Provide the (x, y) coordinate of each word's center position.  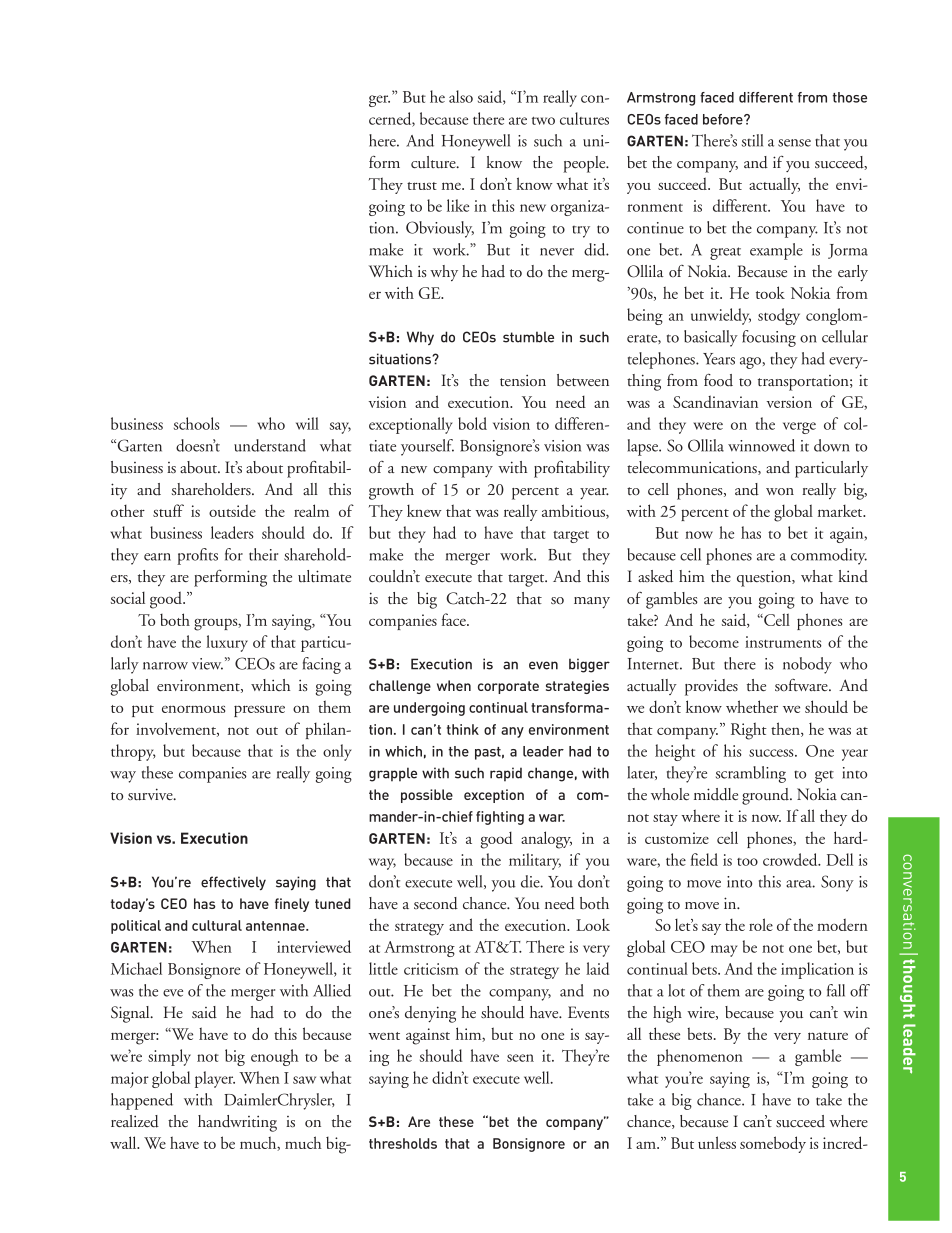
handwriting (237, 1123)
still (752, 140)
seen (520, 1058)
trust (422, 186)
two (543, 121)
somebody (773, 1144)
